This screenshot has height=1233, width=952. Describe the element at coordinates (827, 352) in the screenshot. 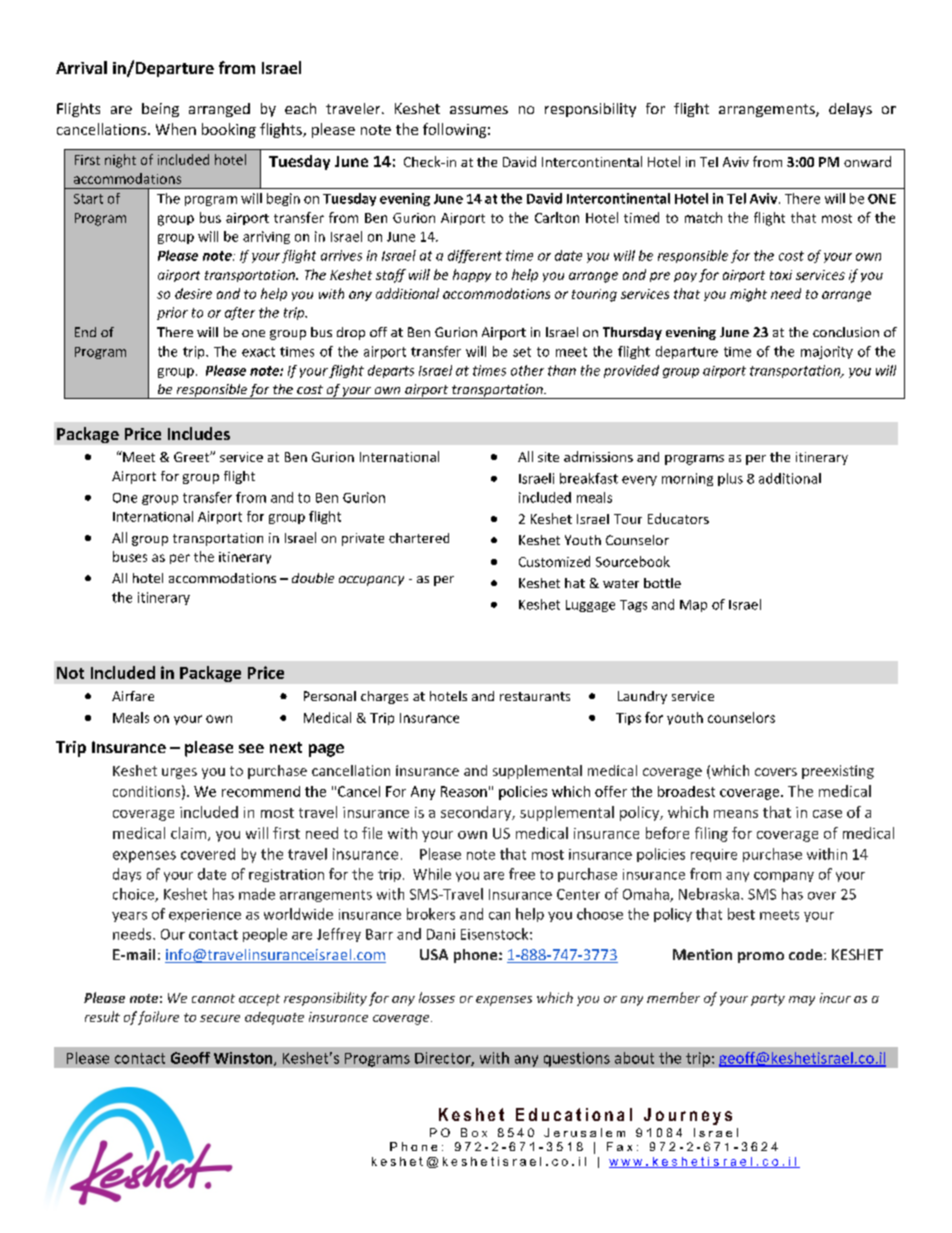

I see `majority` at that location.
